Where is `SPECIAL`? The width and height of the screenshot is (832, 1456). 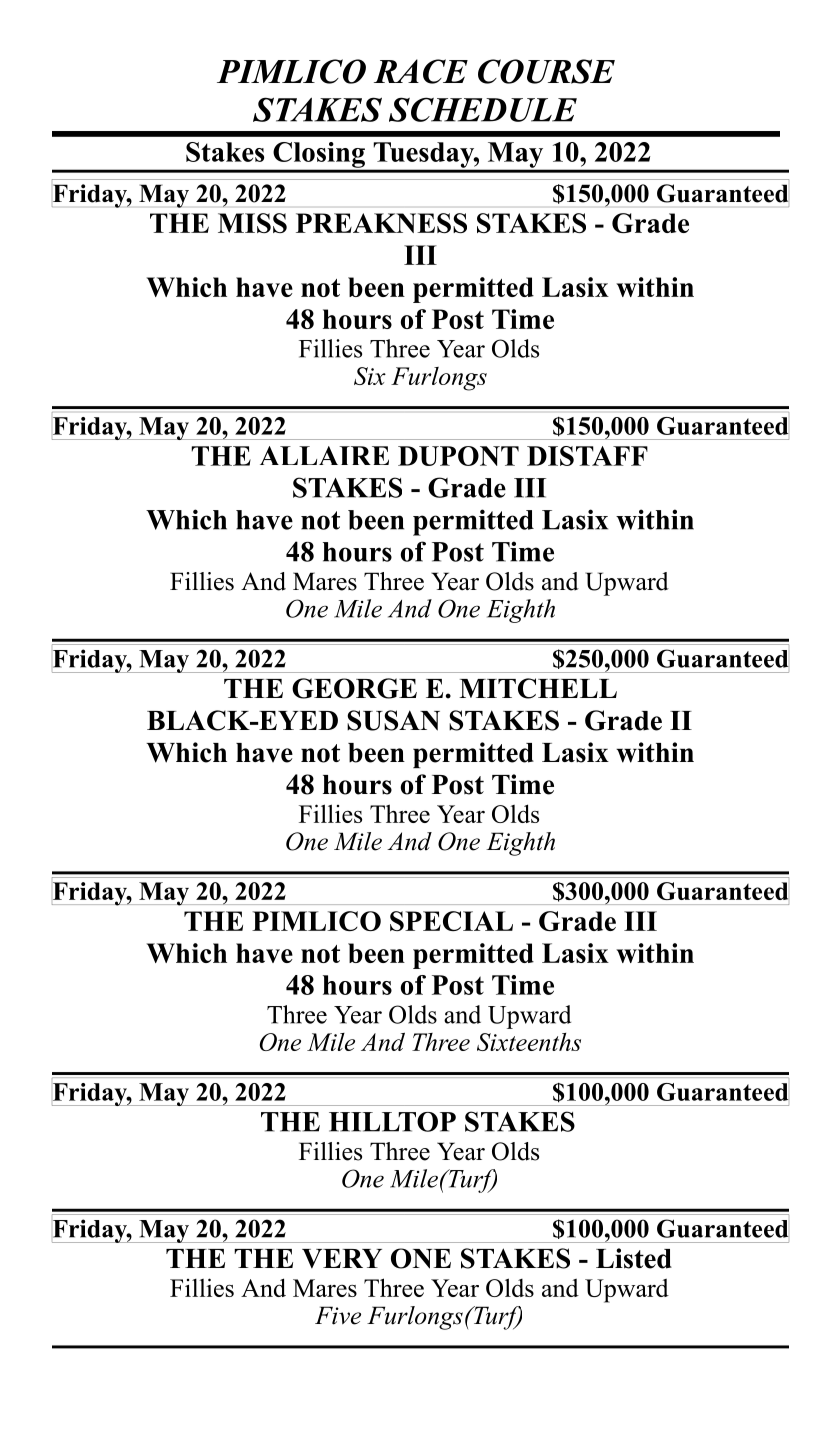 SPECIAL is located at coordinates (451, 921).
